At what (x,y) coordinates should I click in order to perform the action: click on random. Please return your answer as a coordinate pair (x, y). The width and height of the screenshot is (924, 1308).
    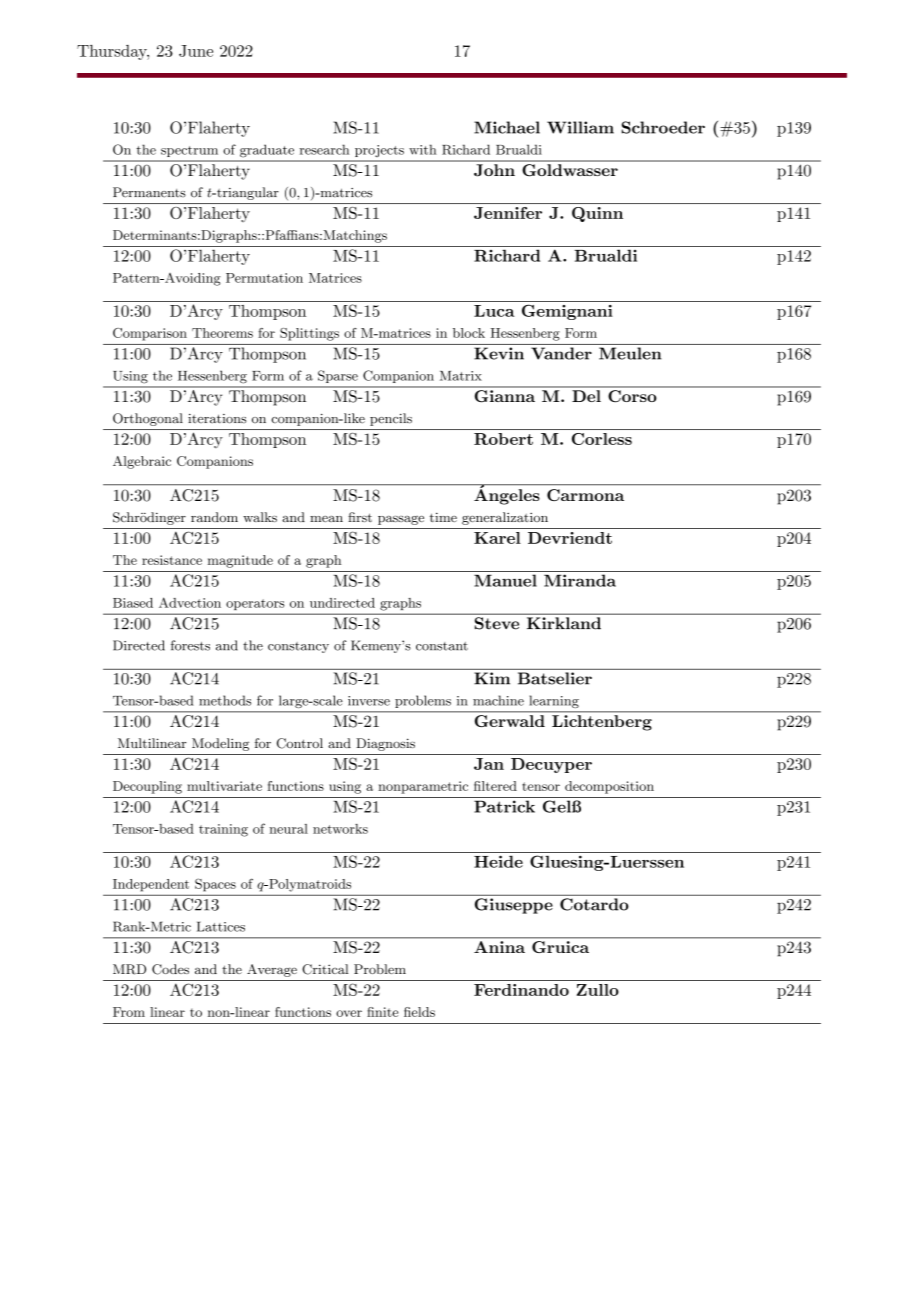
    Looking at the image, I should click on (214, 517).
